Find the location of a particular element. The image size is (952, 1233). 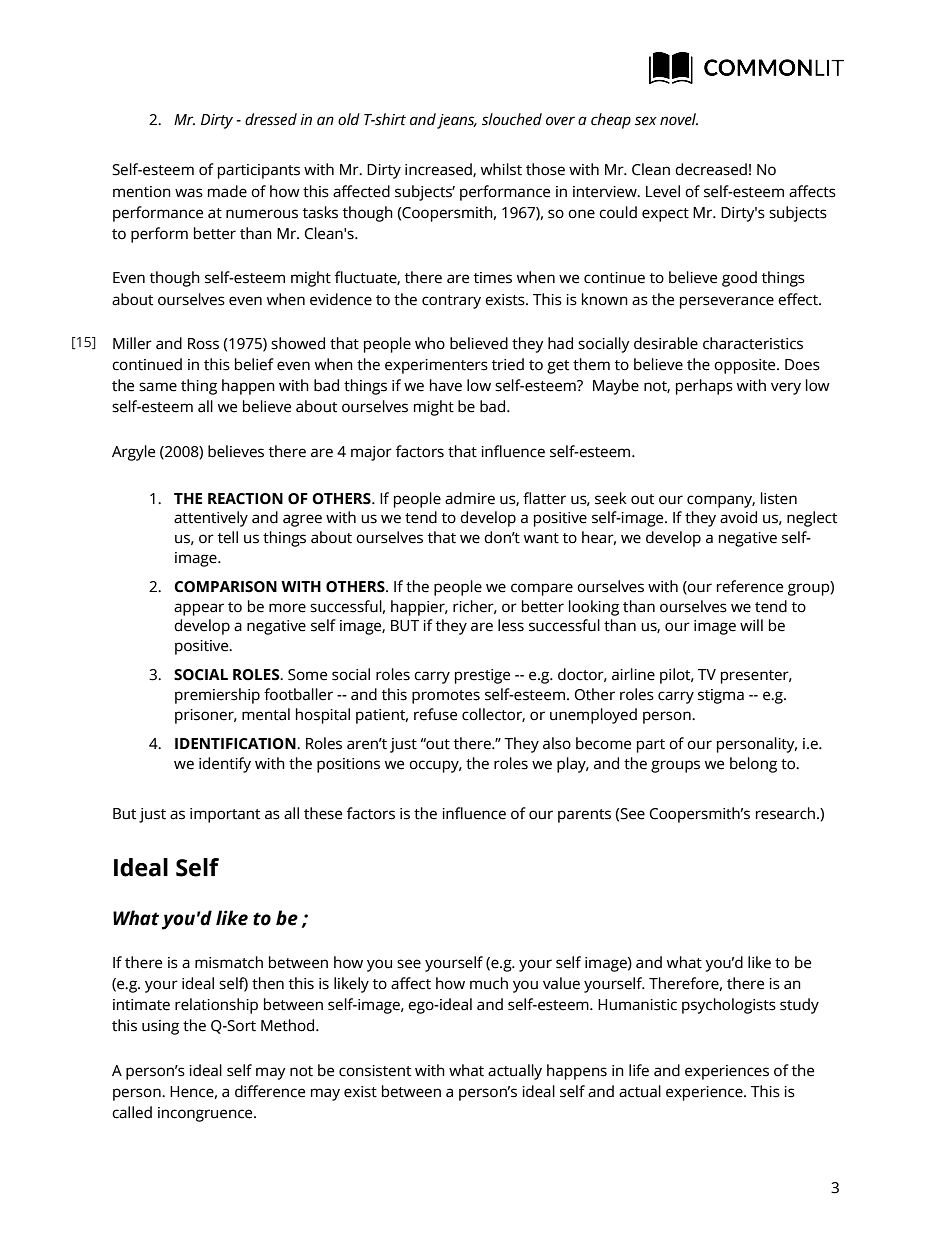

consistent is located at coordinates (375, 1071).
